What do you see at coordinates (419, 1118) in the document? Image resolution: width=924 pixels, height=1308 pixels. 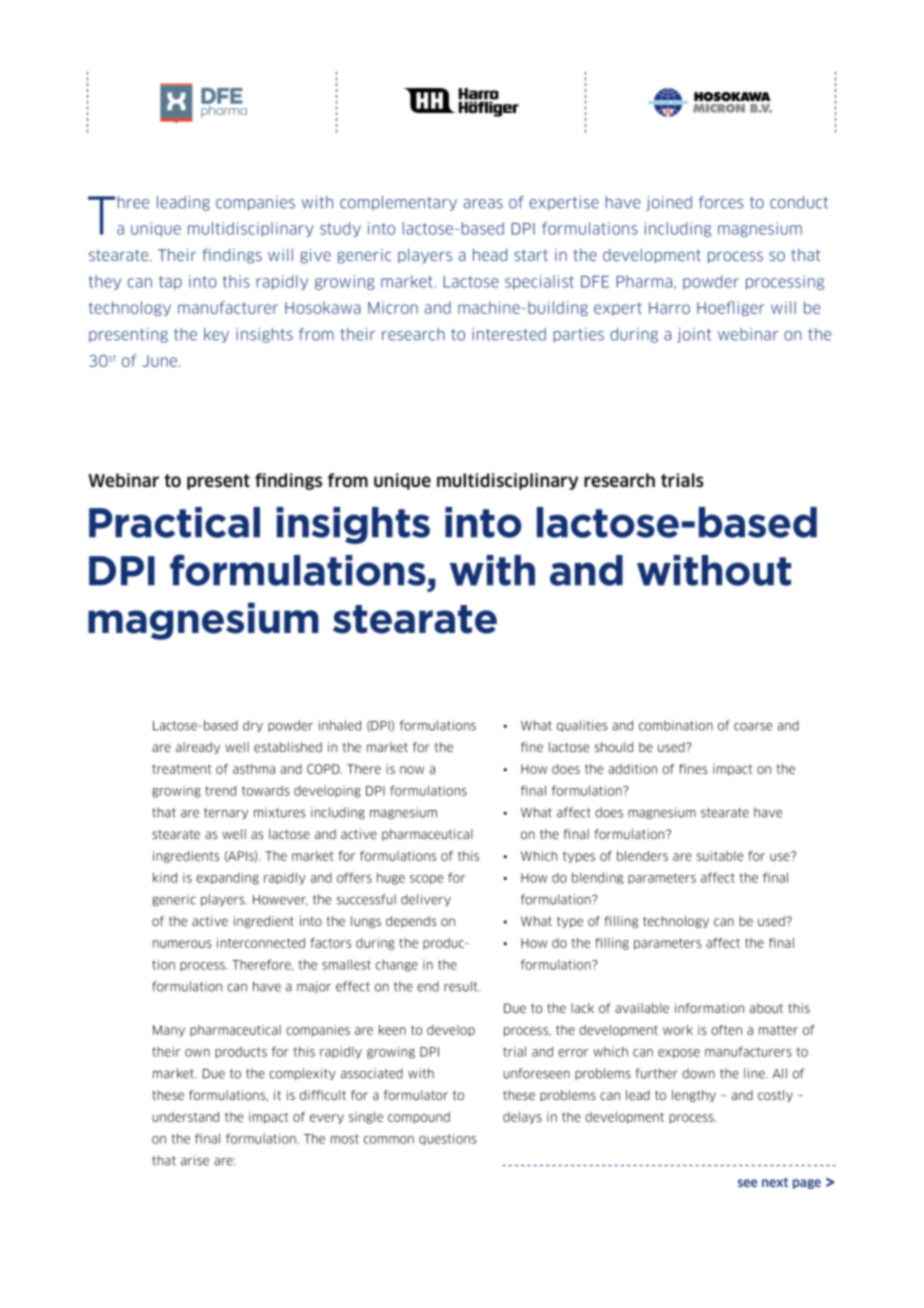 I see `compound` at bounding box center [419, 1118].
